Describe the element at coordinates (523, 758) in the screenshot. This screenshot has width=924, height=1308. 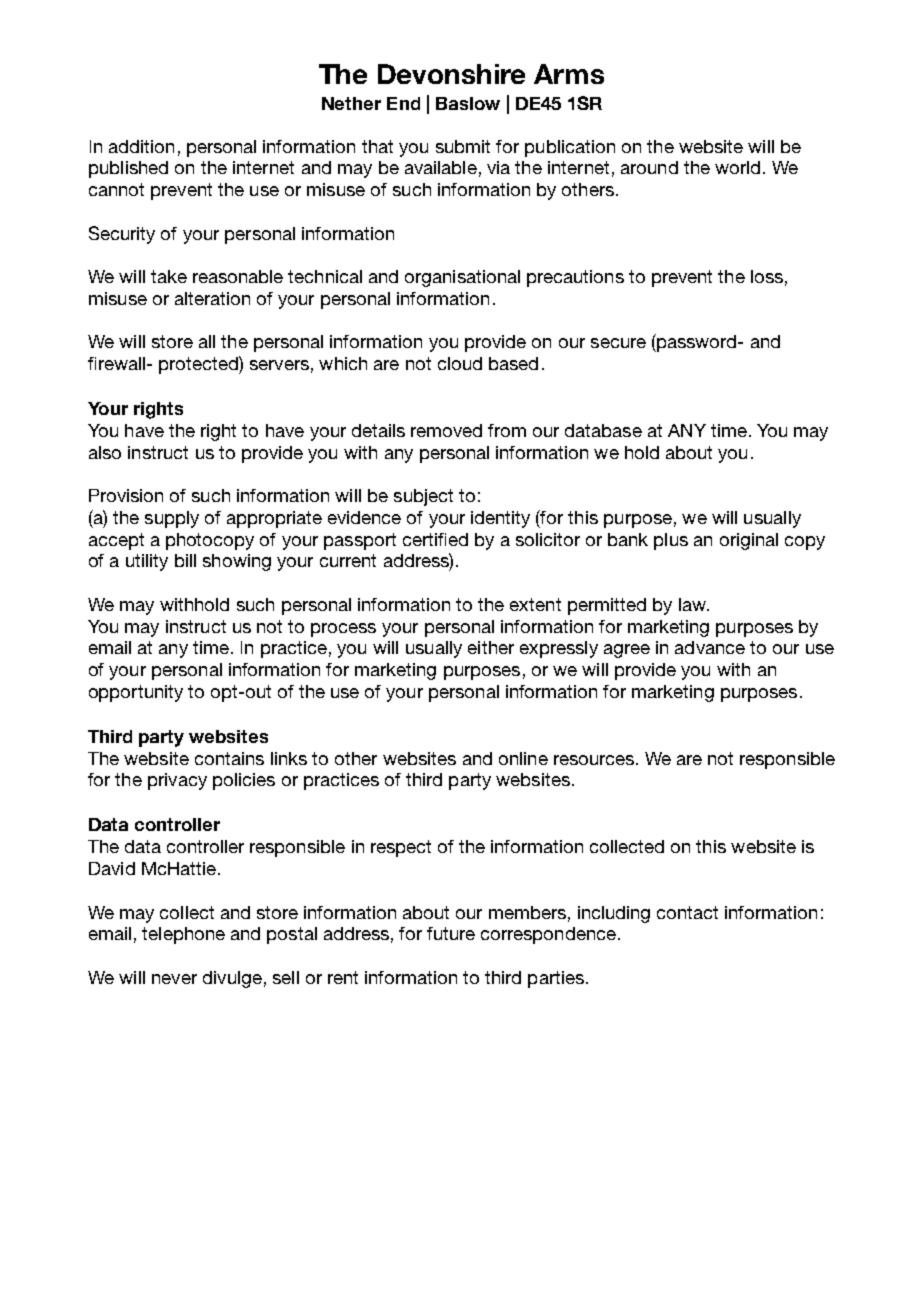
I see `online` at that location.
